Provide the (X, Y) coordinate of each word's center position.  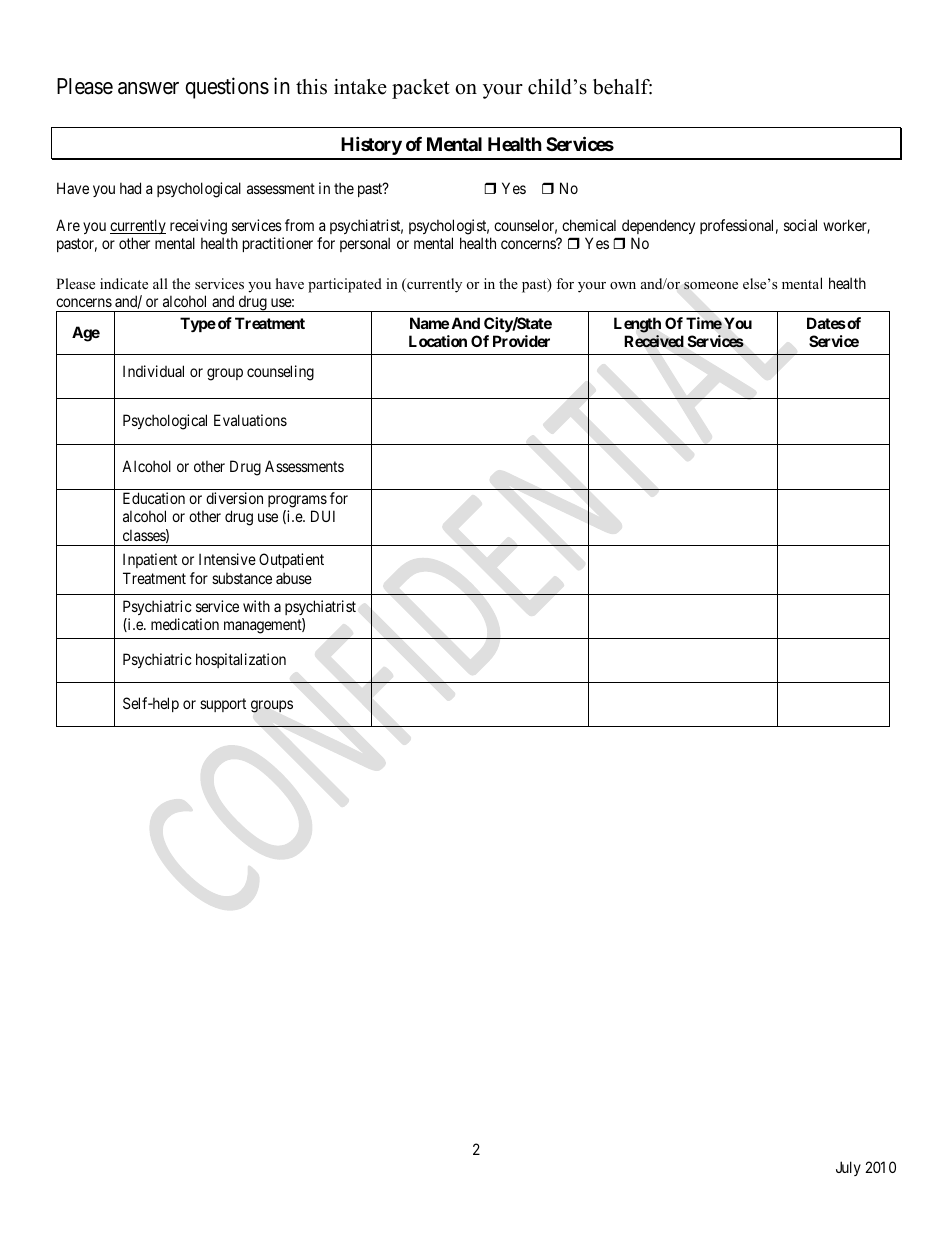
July (848, 1168)
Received (654, 341)
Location (438, 341)
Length (637, 325)
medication (185, 624)
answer (148, 88)
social (800, 225)
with (256, 606)
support (223, 705)
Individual (153, 371)
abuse (294, 578)
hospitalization (241, 660)
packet (421, 89)
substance (242, 578)
